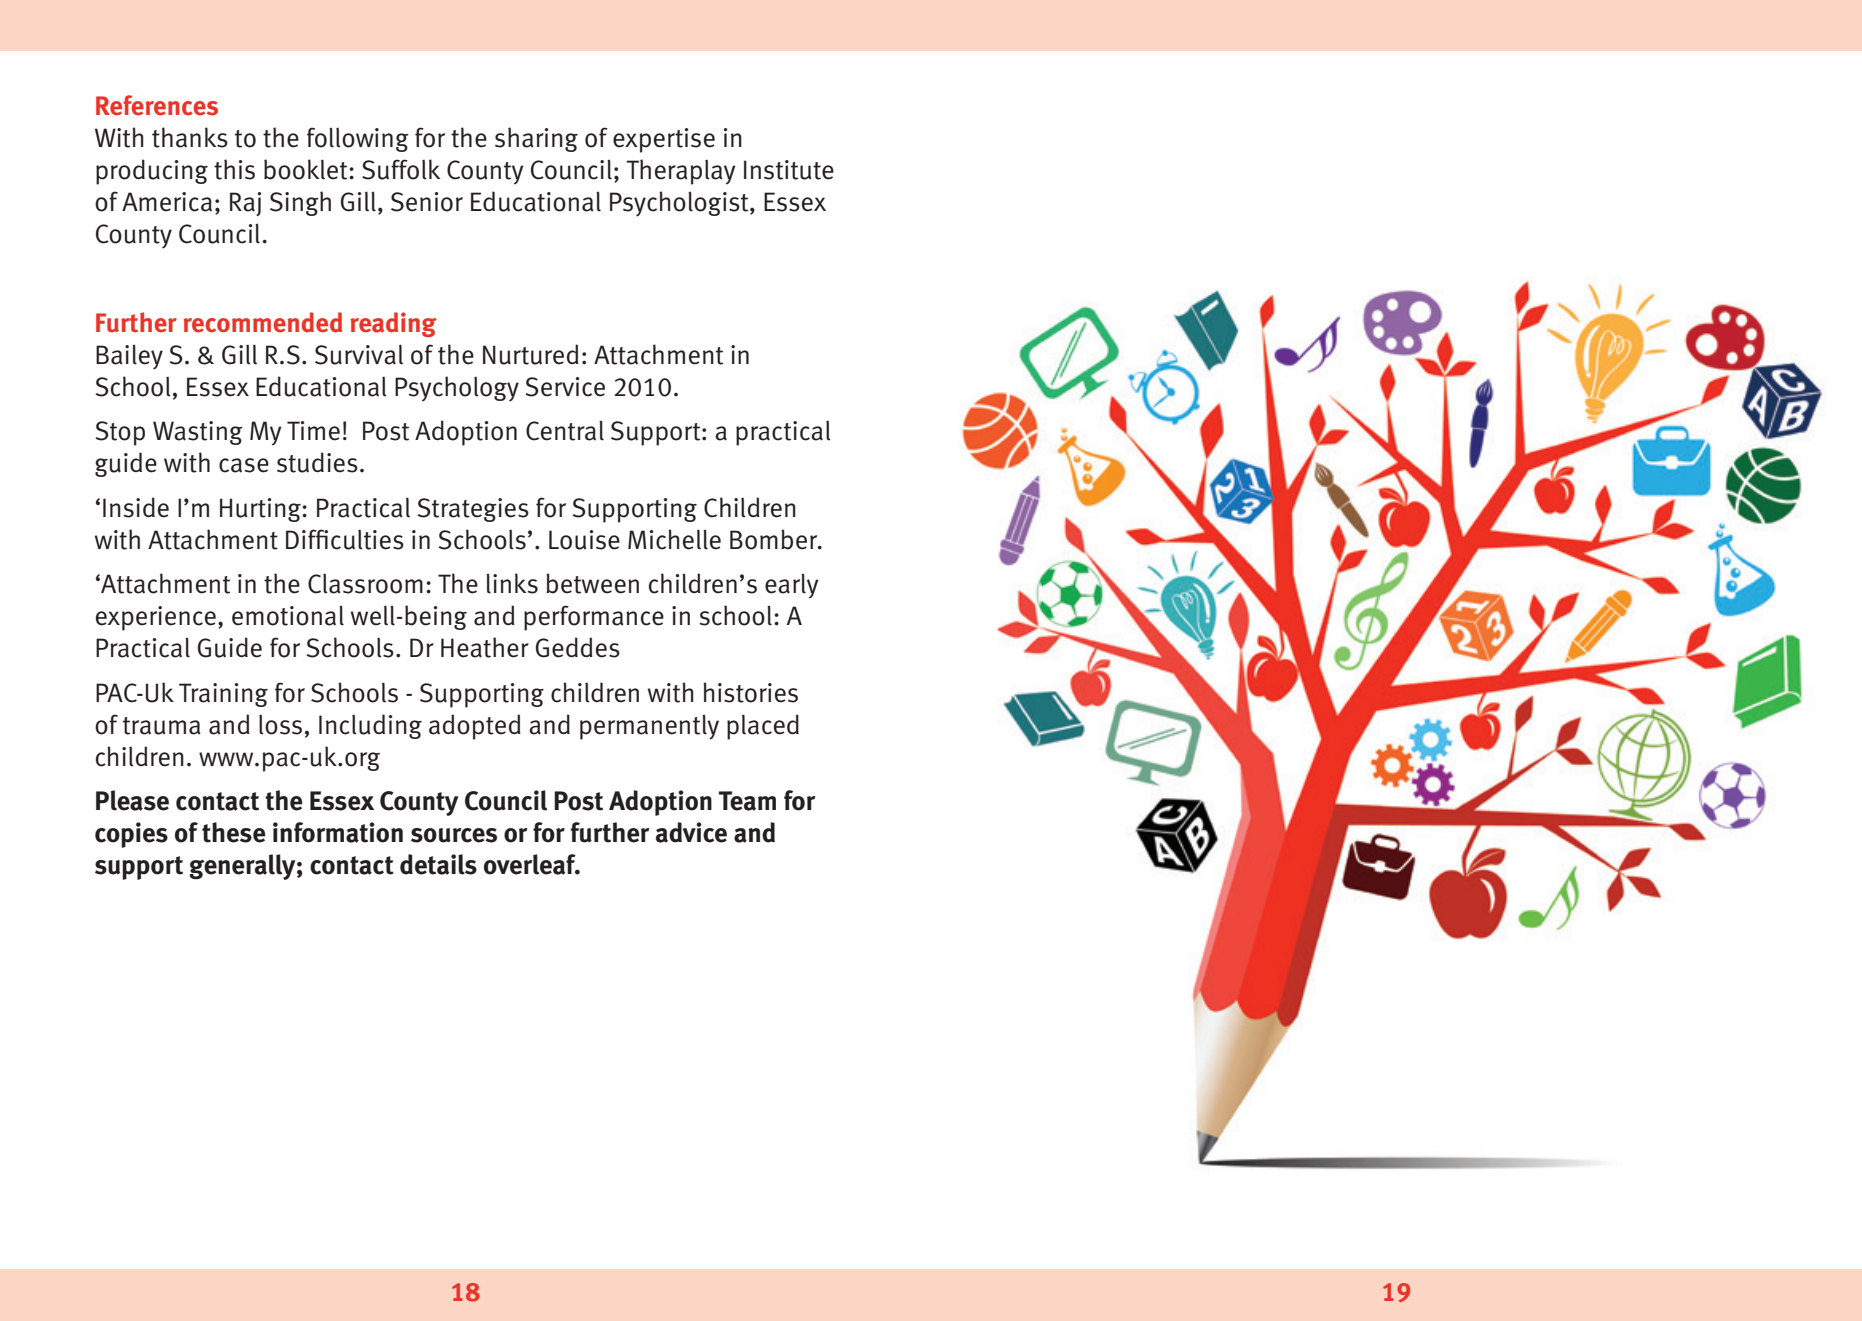 This page has height=1321, width=1862. Describe the element at coordinates (454, 835) in the page. I see `sources` at that location.
